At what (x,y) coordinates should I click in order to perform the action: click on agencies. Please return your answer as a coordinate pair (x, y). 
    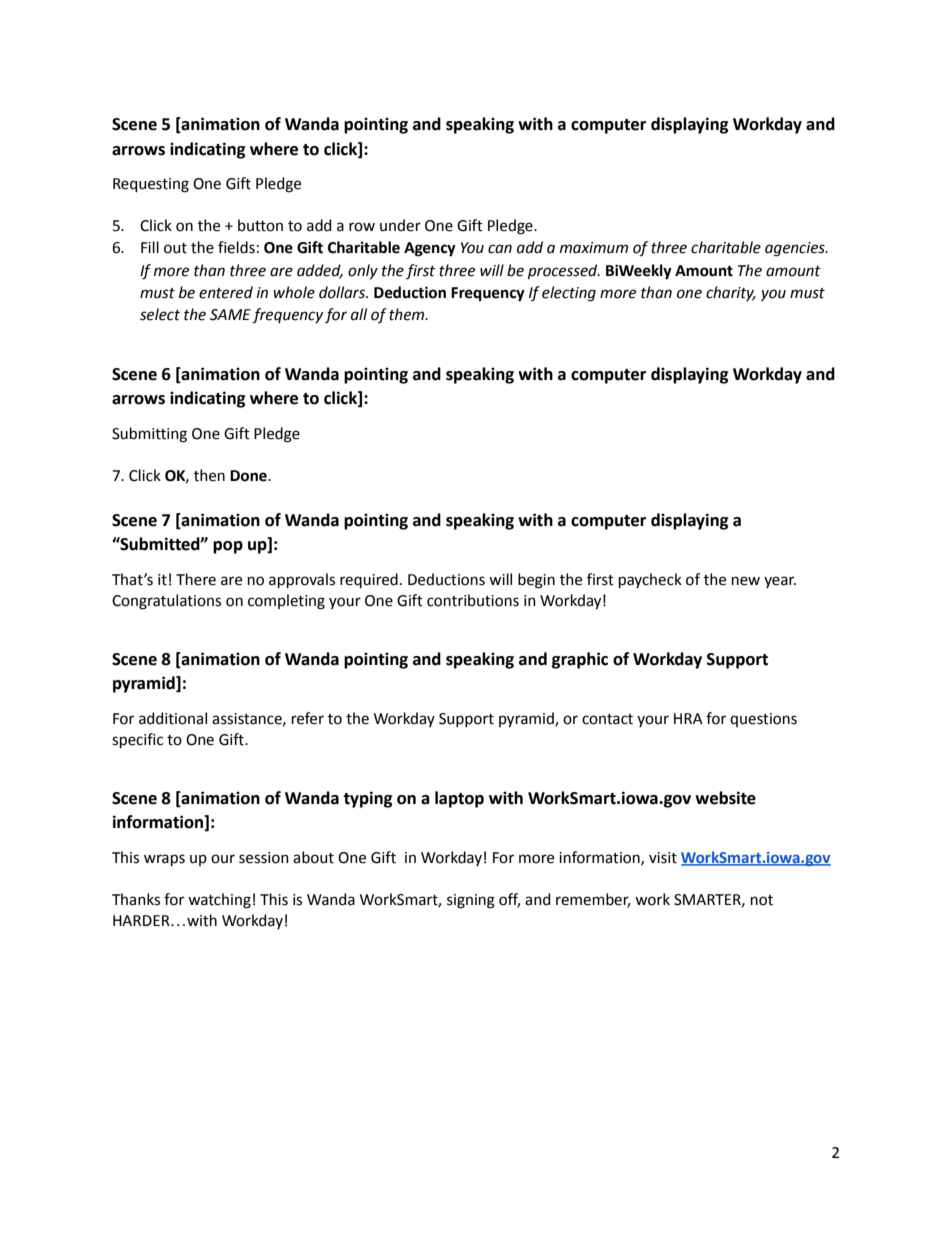
    Looking at the image, I should click on (796, 249).
